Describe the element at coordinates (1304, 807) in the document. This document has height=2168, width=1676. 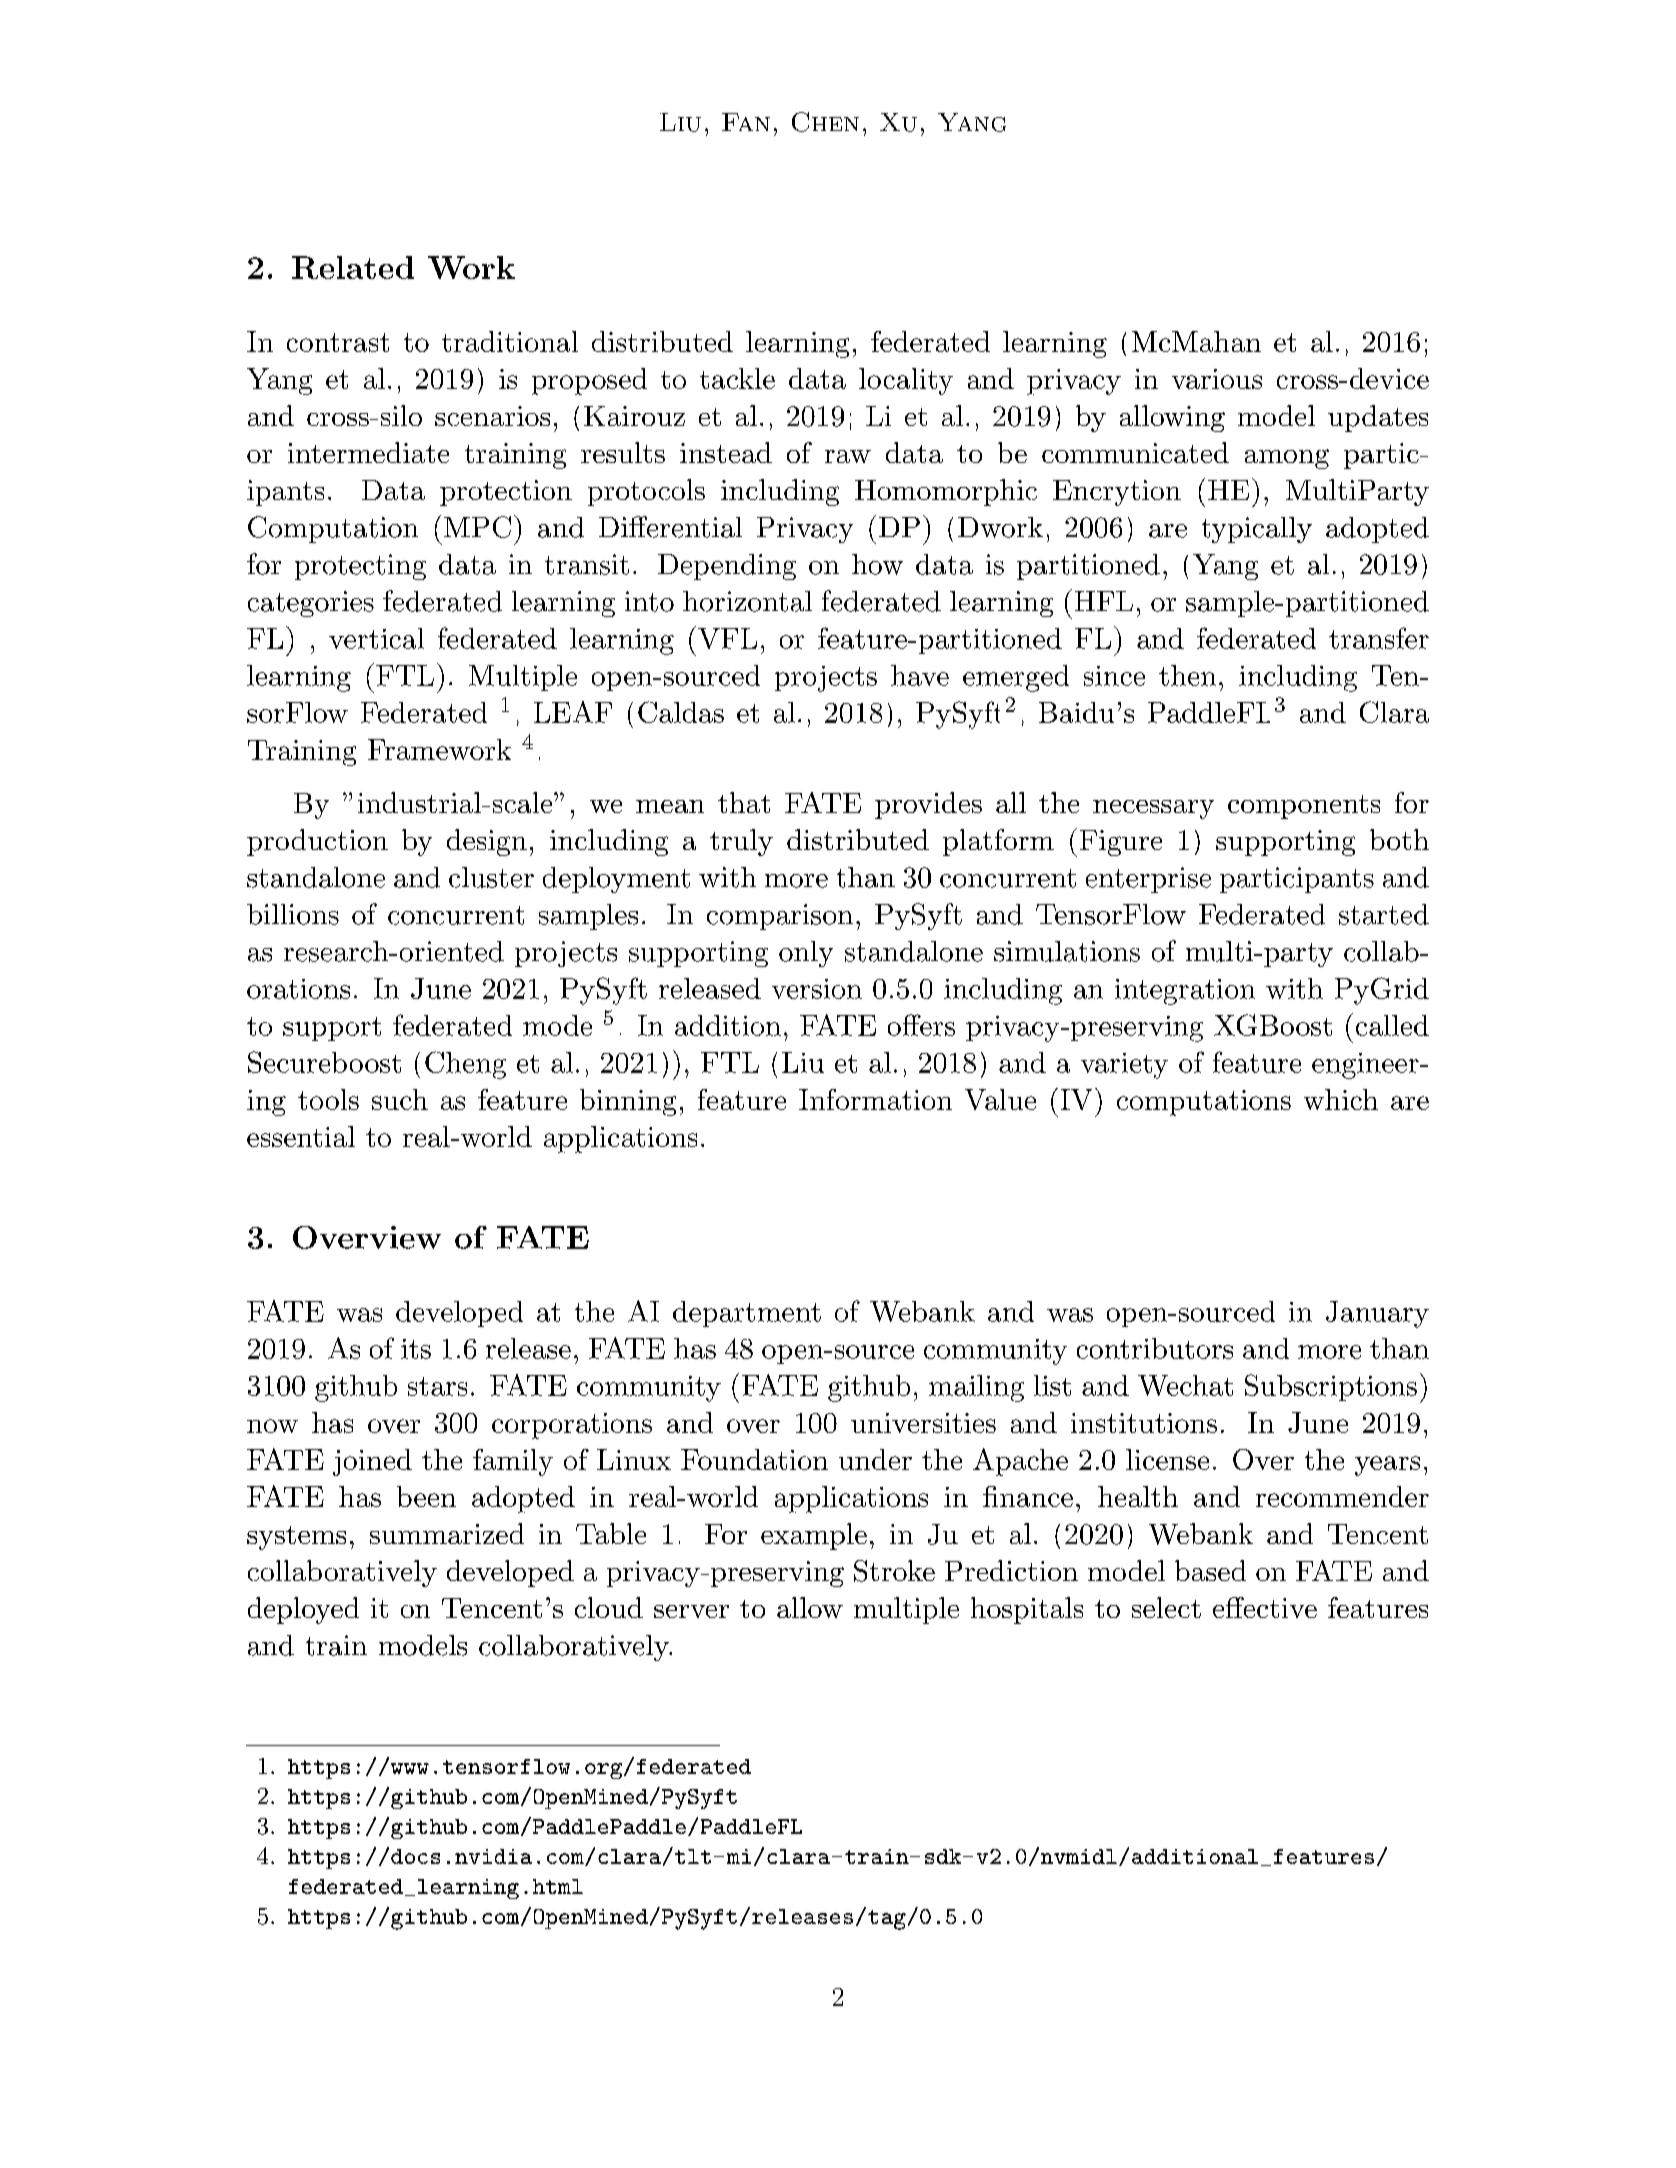
I see `components` at that location.
